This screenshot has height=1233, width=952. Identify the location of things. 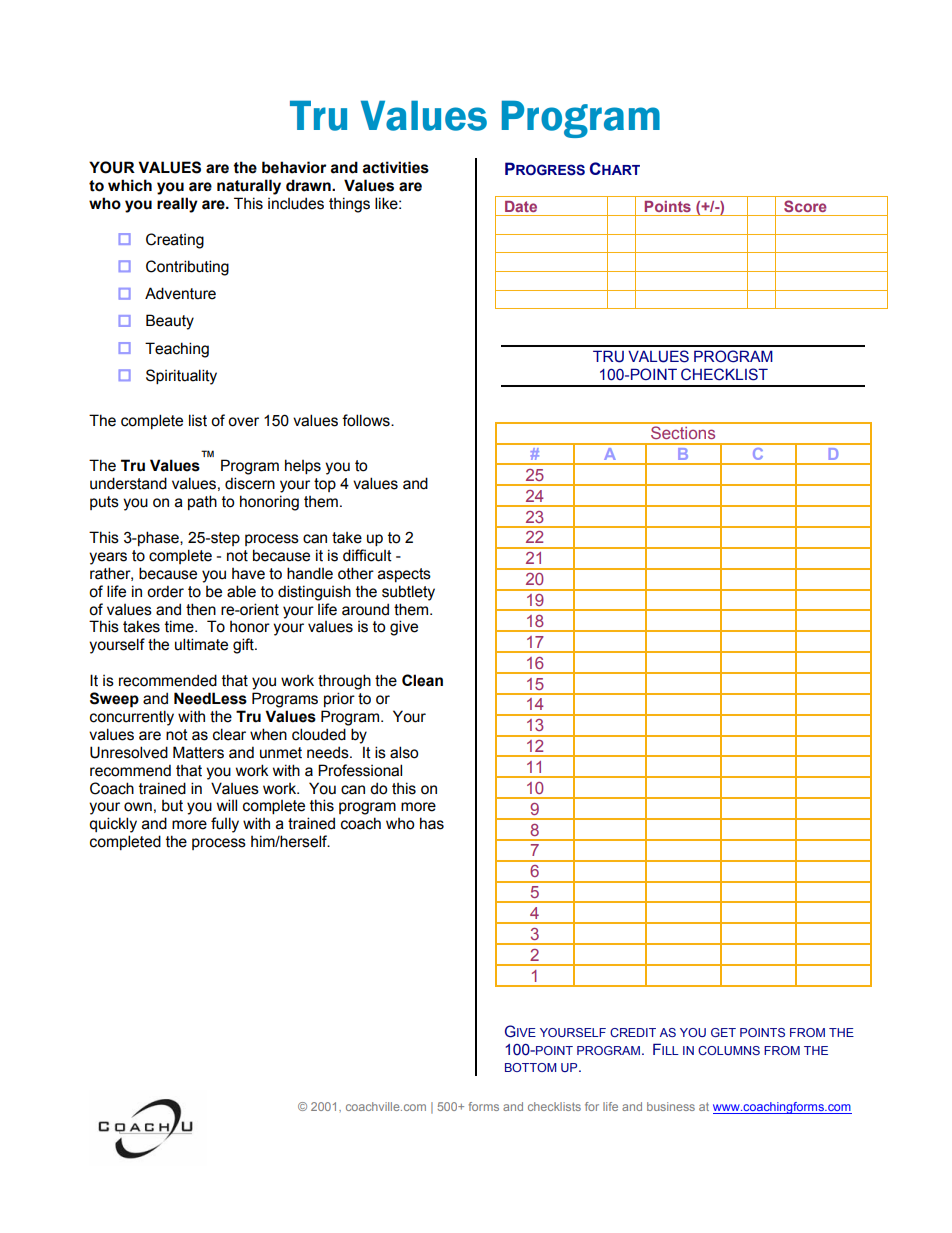
(349, 205).
